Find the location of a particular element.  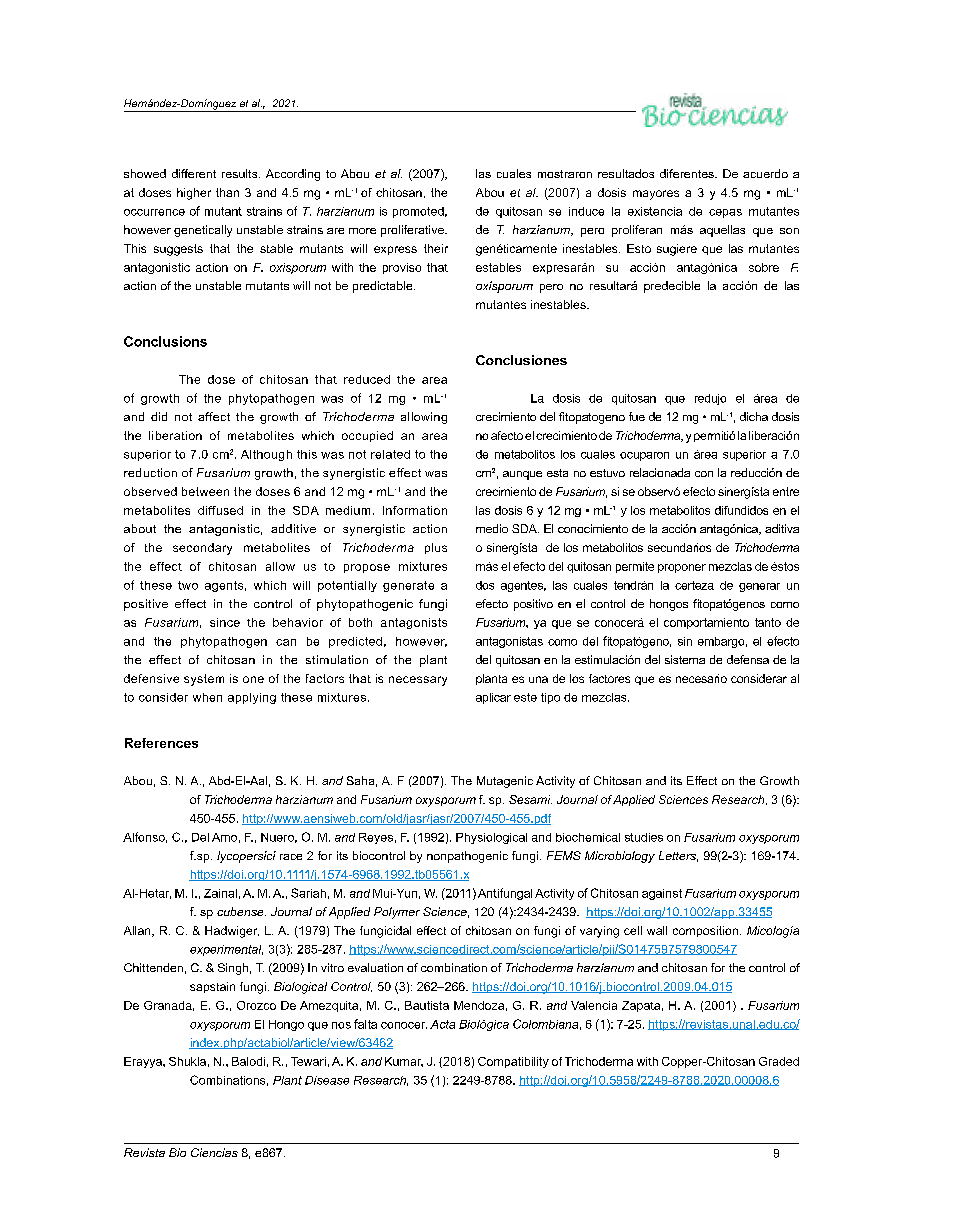

Ciencias is located at coordinates (214, 1152).
